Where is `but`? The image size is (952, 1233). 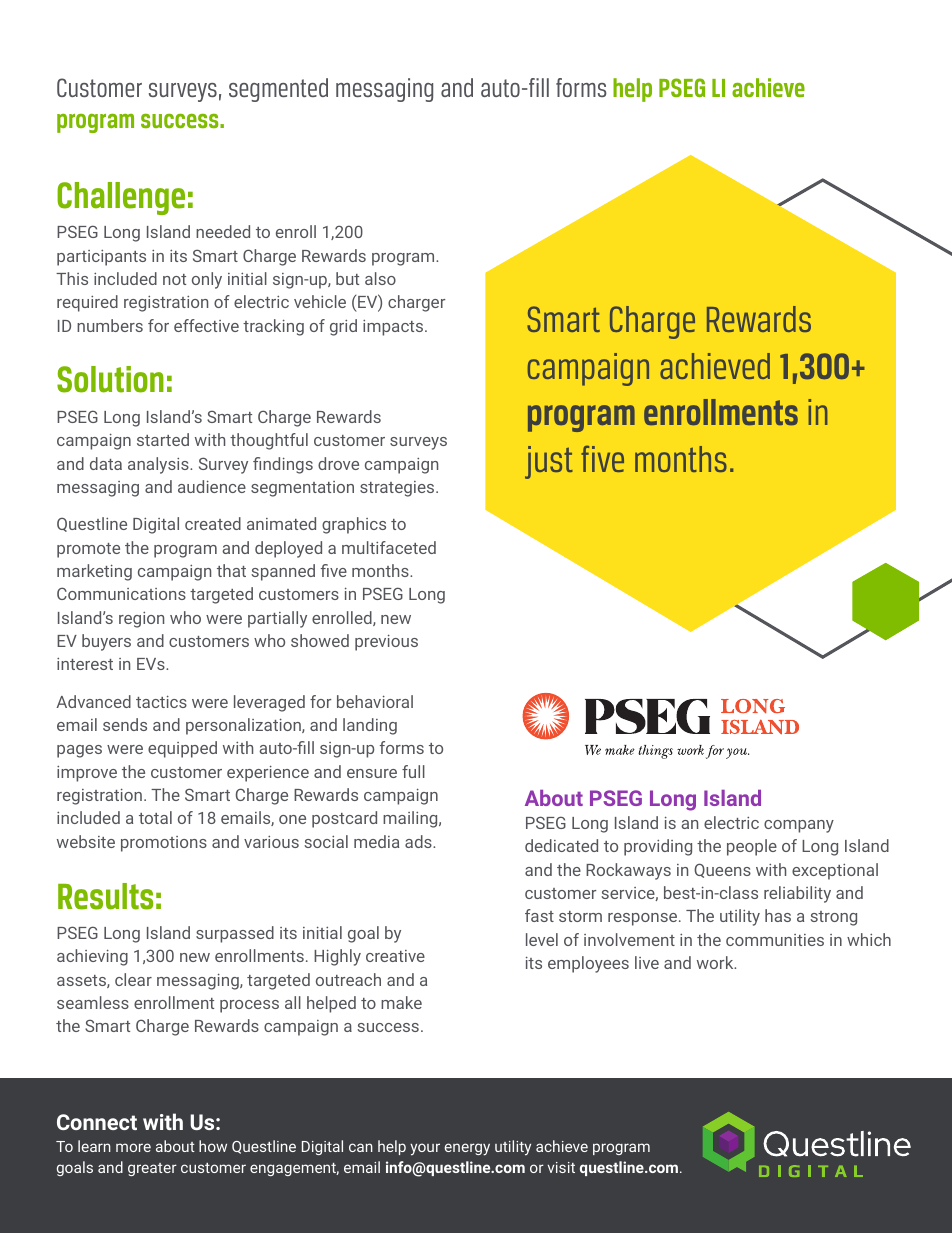 but is located at coordinates (347, 278).
